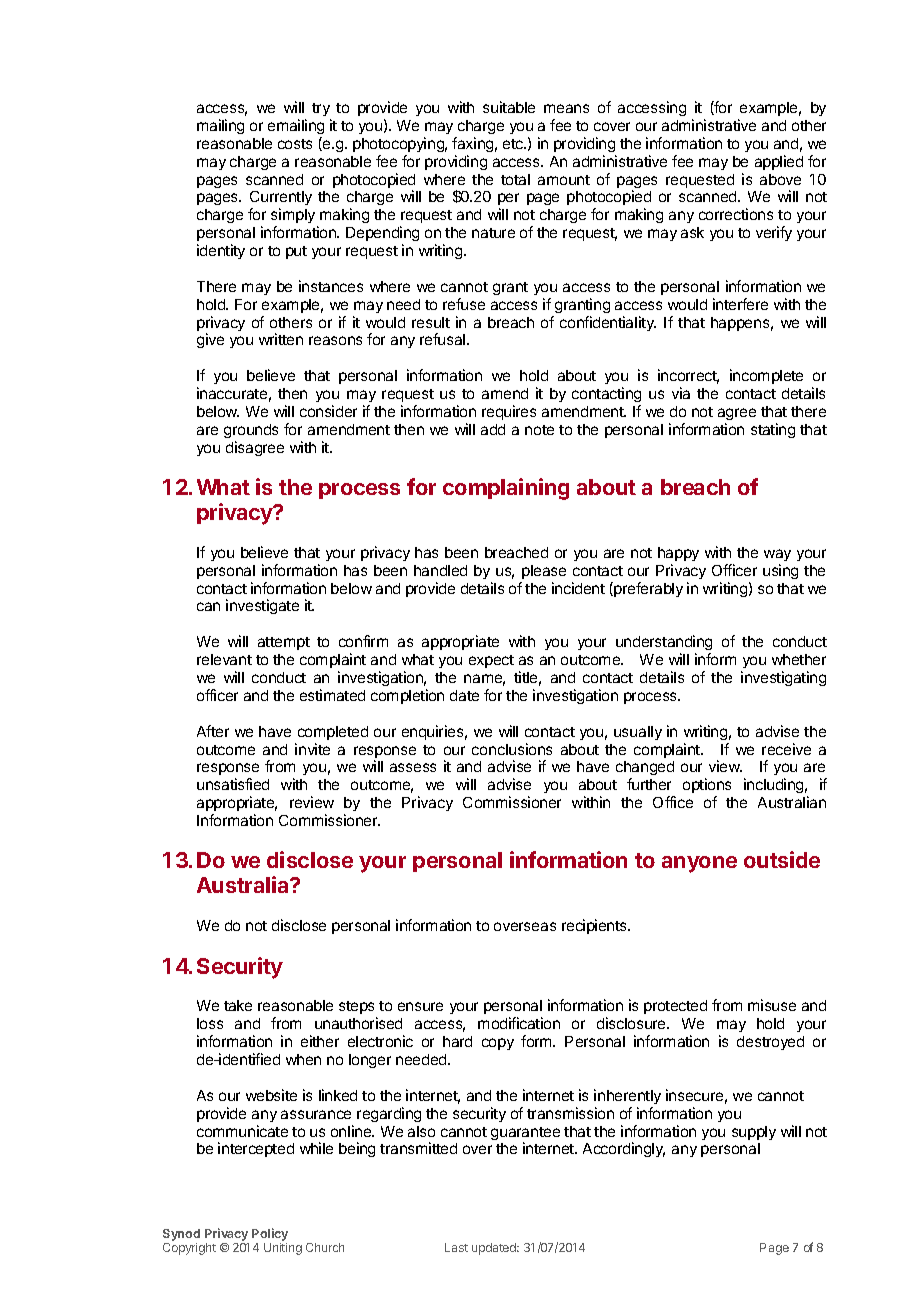 The height and width of the screenshot is (1307, 924). Describe the element at coordinates (456, 1247) in the screenshot. I see `Last` at that location.
